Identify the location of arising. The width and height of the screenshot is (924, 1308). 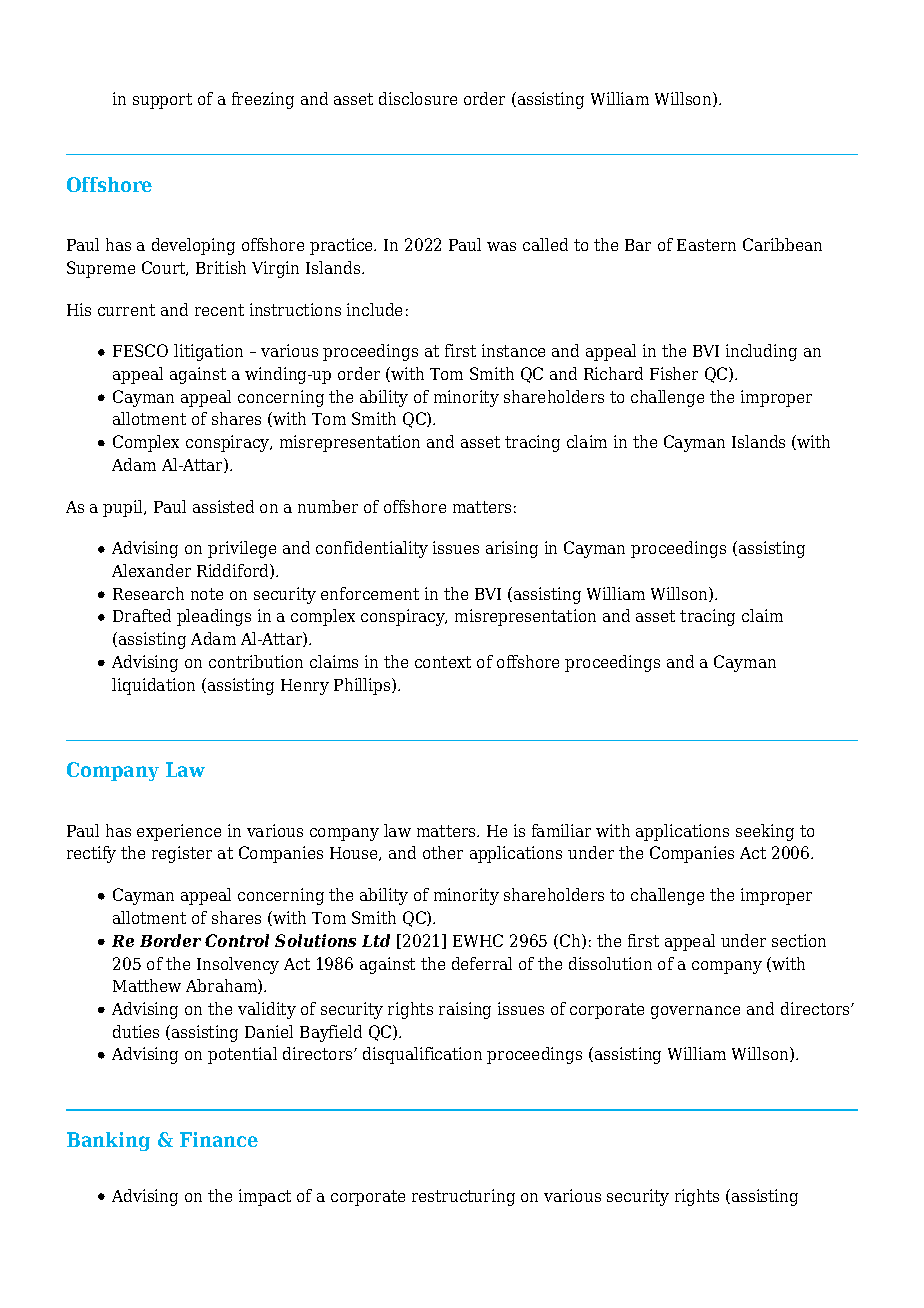
(512, 549).
